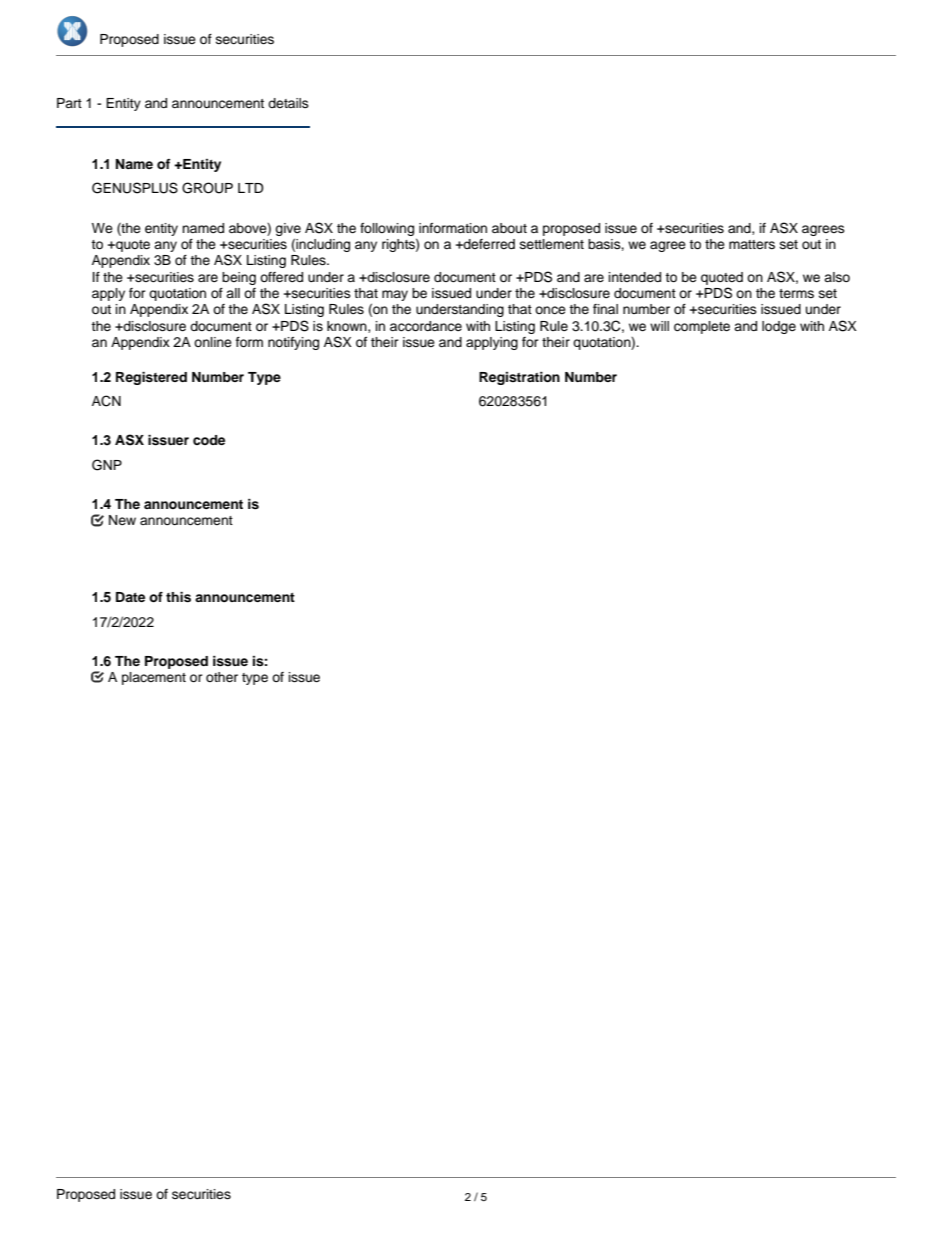 This page has width=952, height=1233. I want to click on Part, so click(69, 103).
